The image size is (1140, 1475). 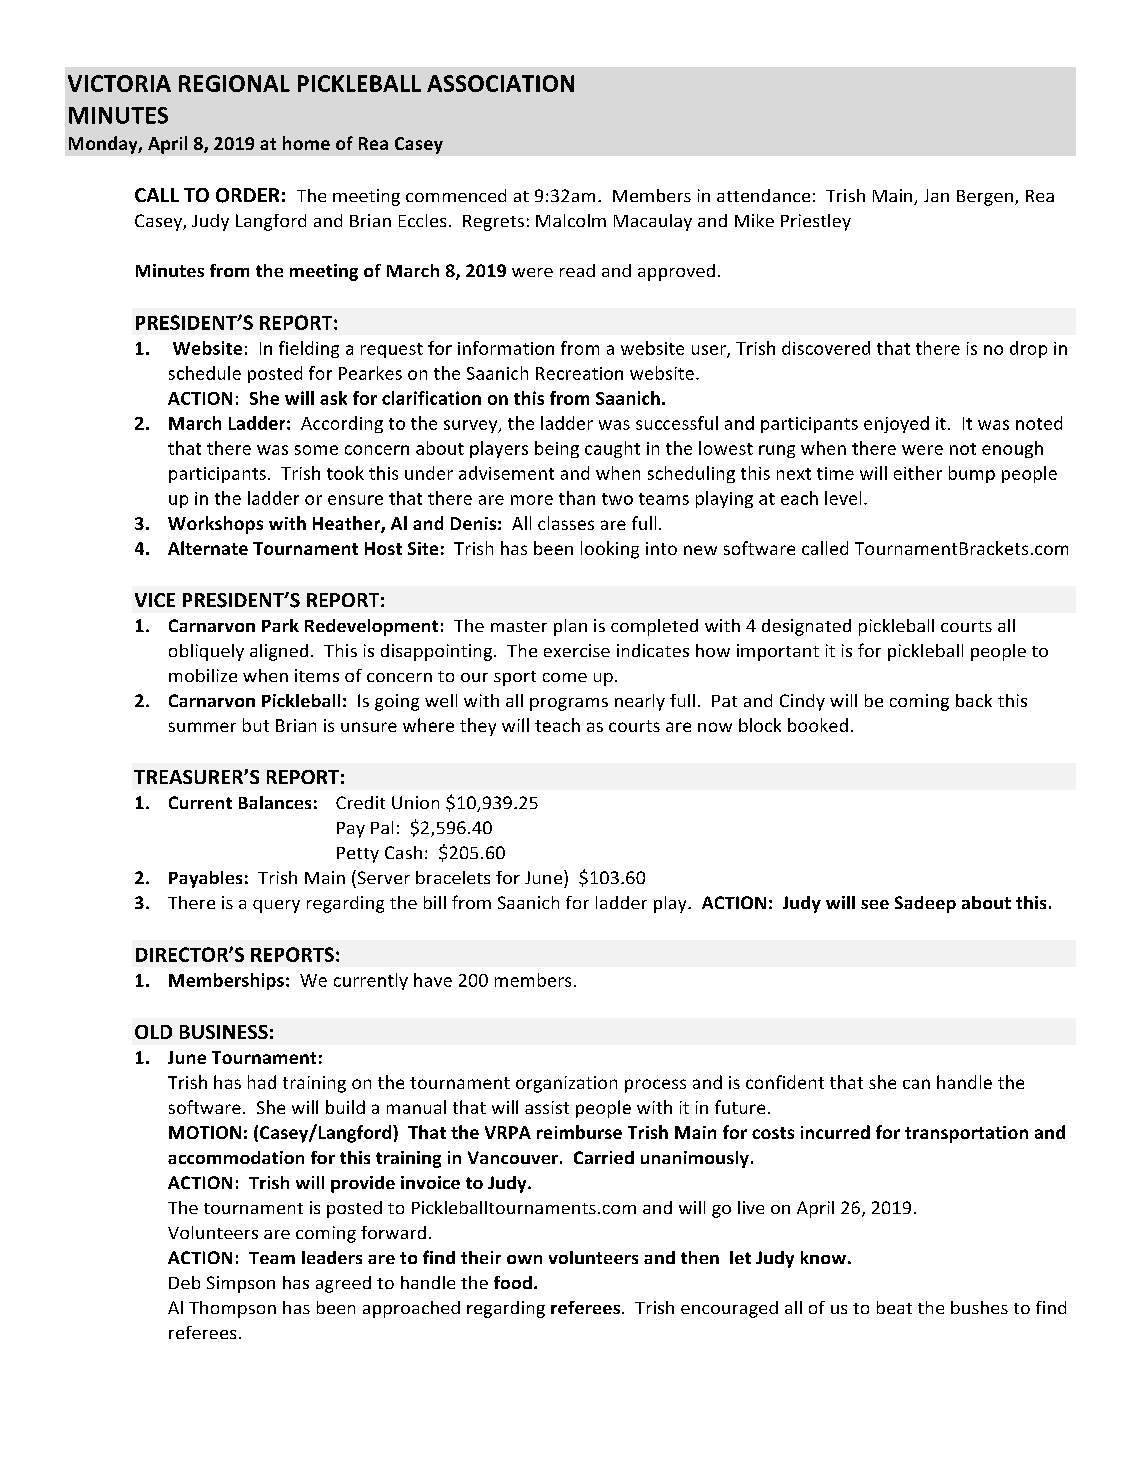 I want to click on own, so click(x=524, y=1259).
